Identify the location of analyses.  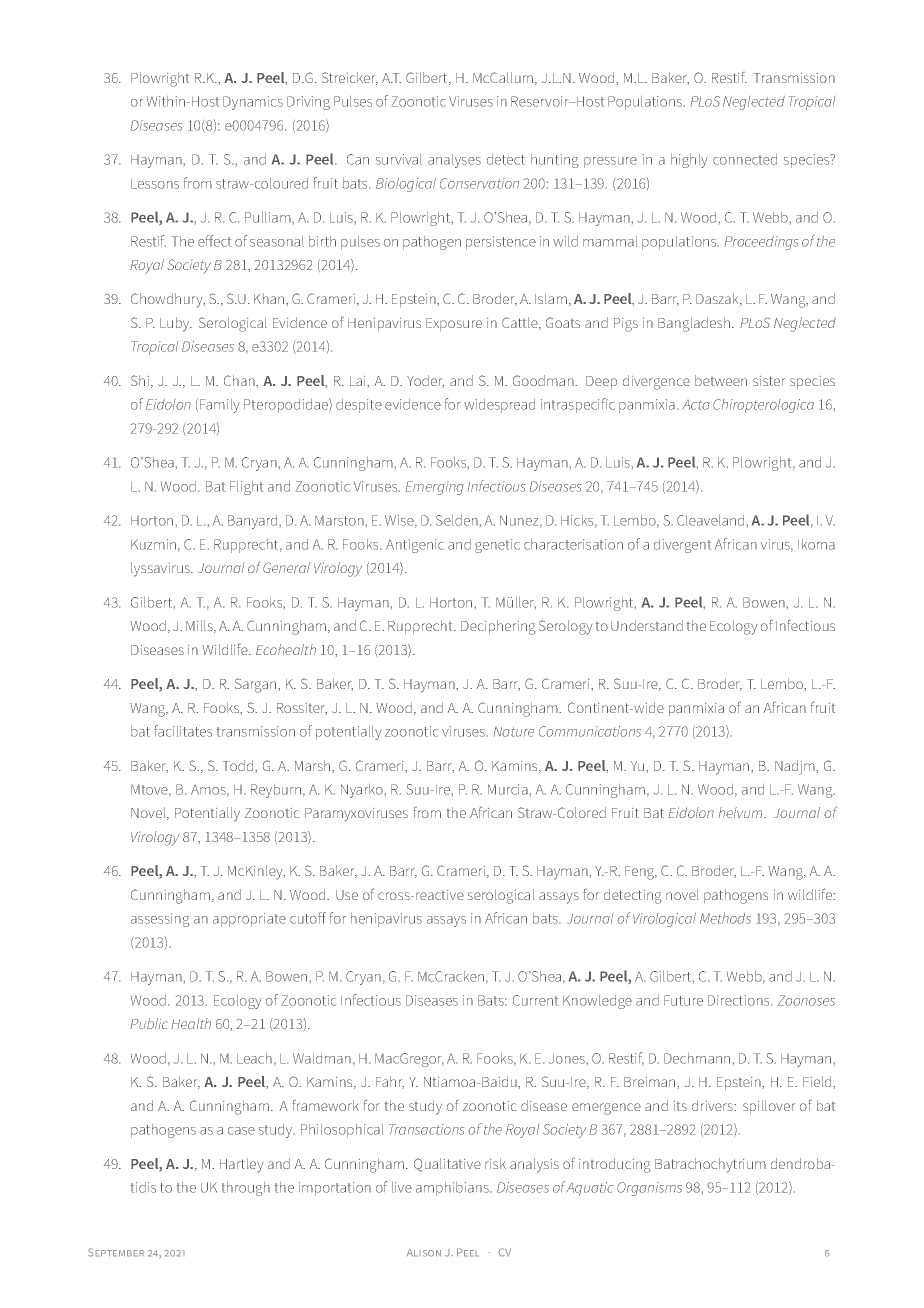
(454, 161).
